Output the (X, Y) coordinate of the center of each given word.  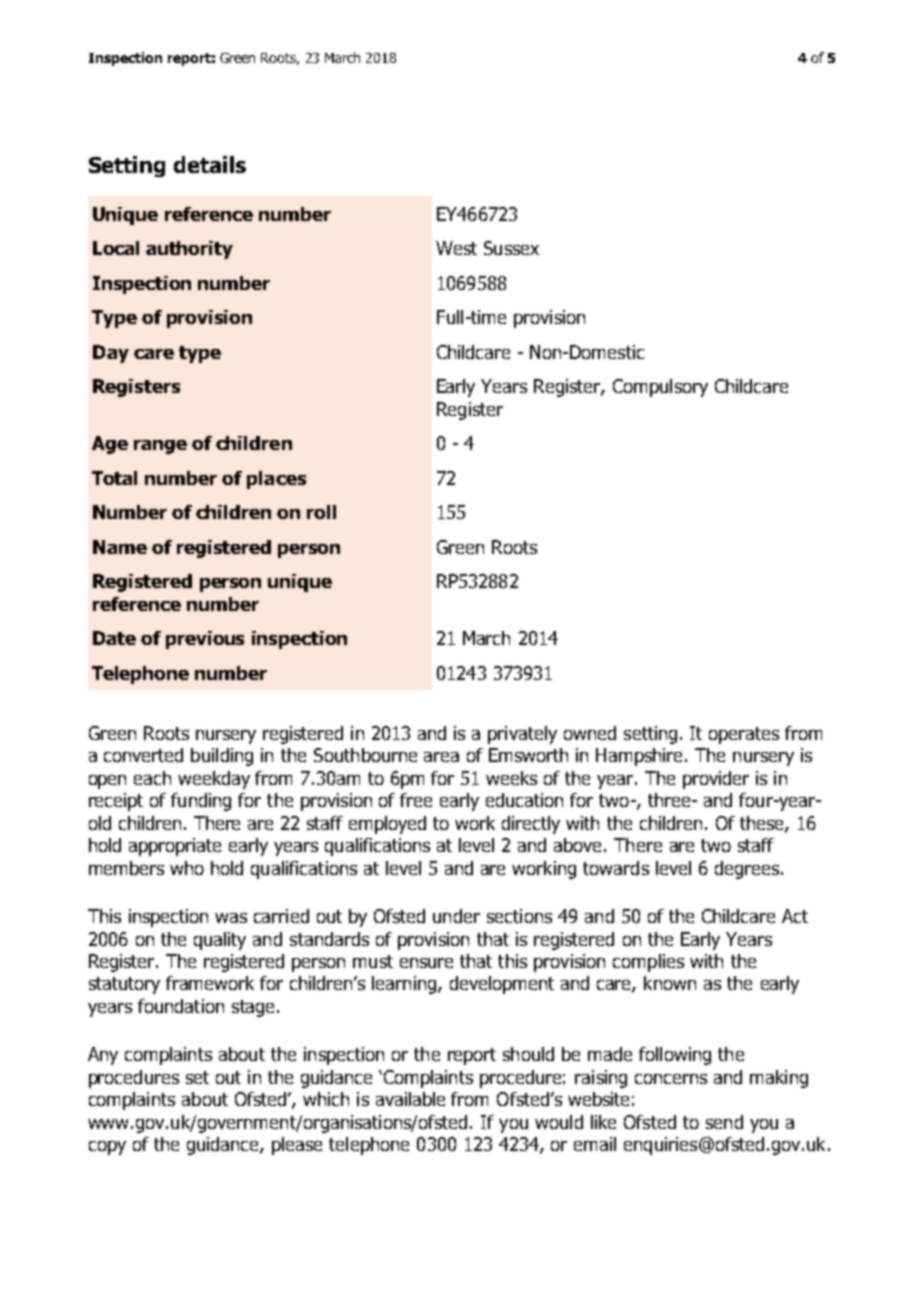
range (160, 447)
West (456, 248)
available (410, 1099)
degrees (747, 870)
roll (321, 512)
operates (744, 735)
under (456, 916)
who (187, 868)
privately (522, 735)
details (210, 164)
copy (107, 1148)
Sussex (511, 248)
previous (205, 640)
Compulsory (660, 388)
